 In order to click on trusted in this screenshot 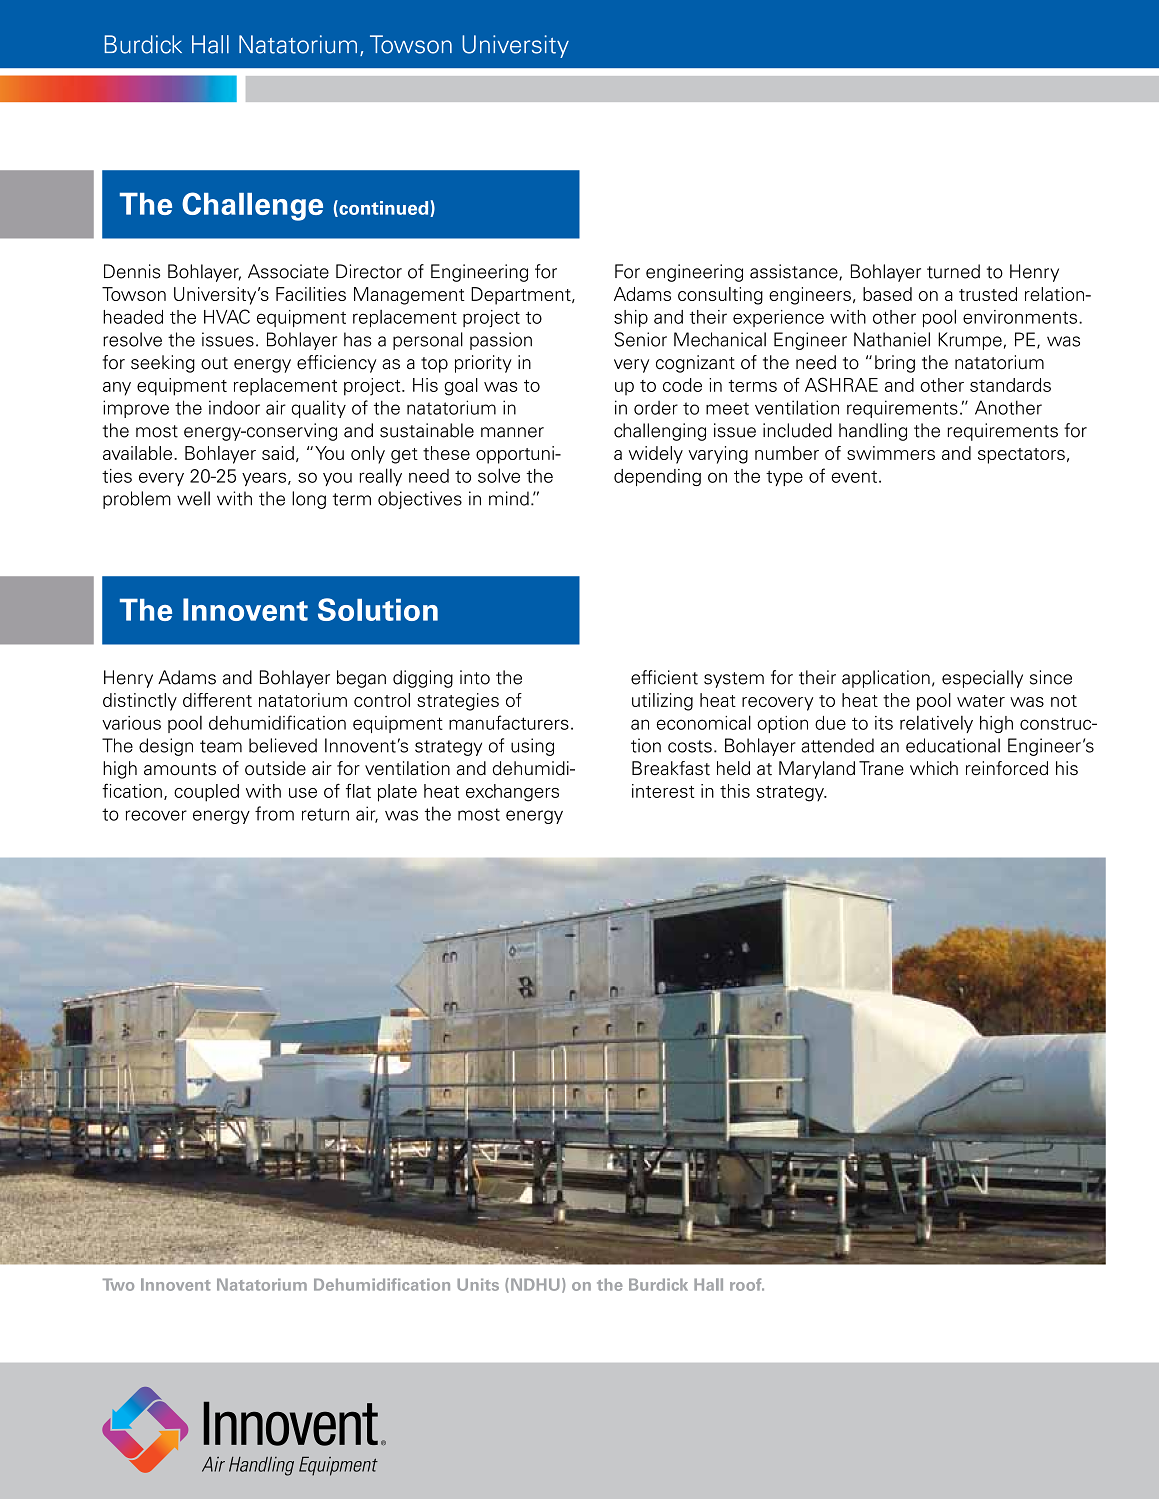, I will do `click(988, 294)`.
